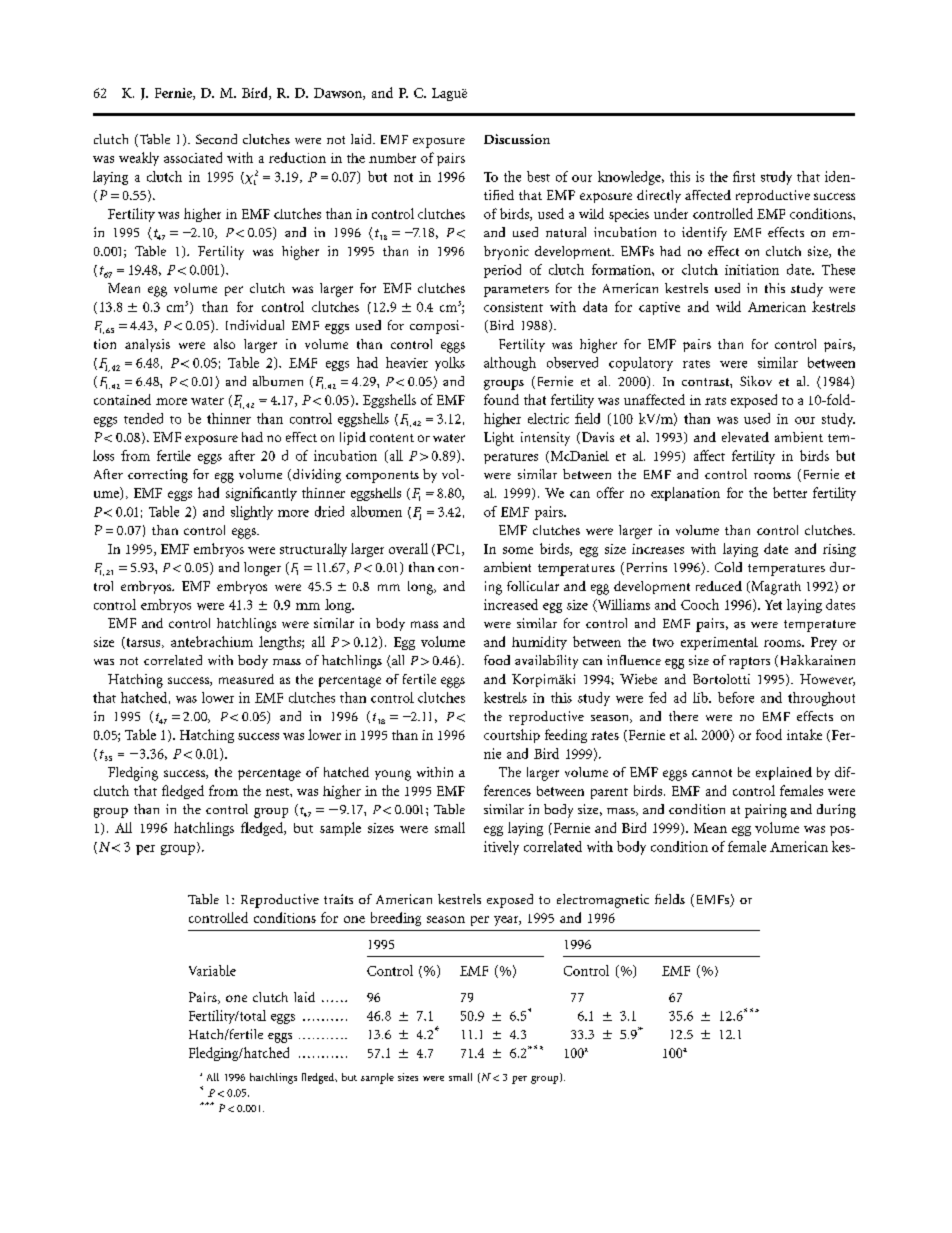  What do you see at coordinates (745, 437) in the image?
I see `elevated` at bounding box center [745, 437].
